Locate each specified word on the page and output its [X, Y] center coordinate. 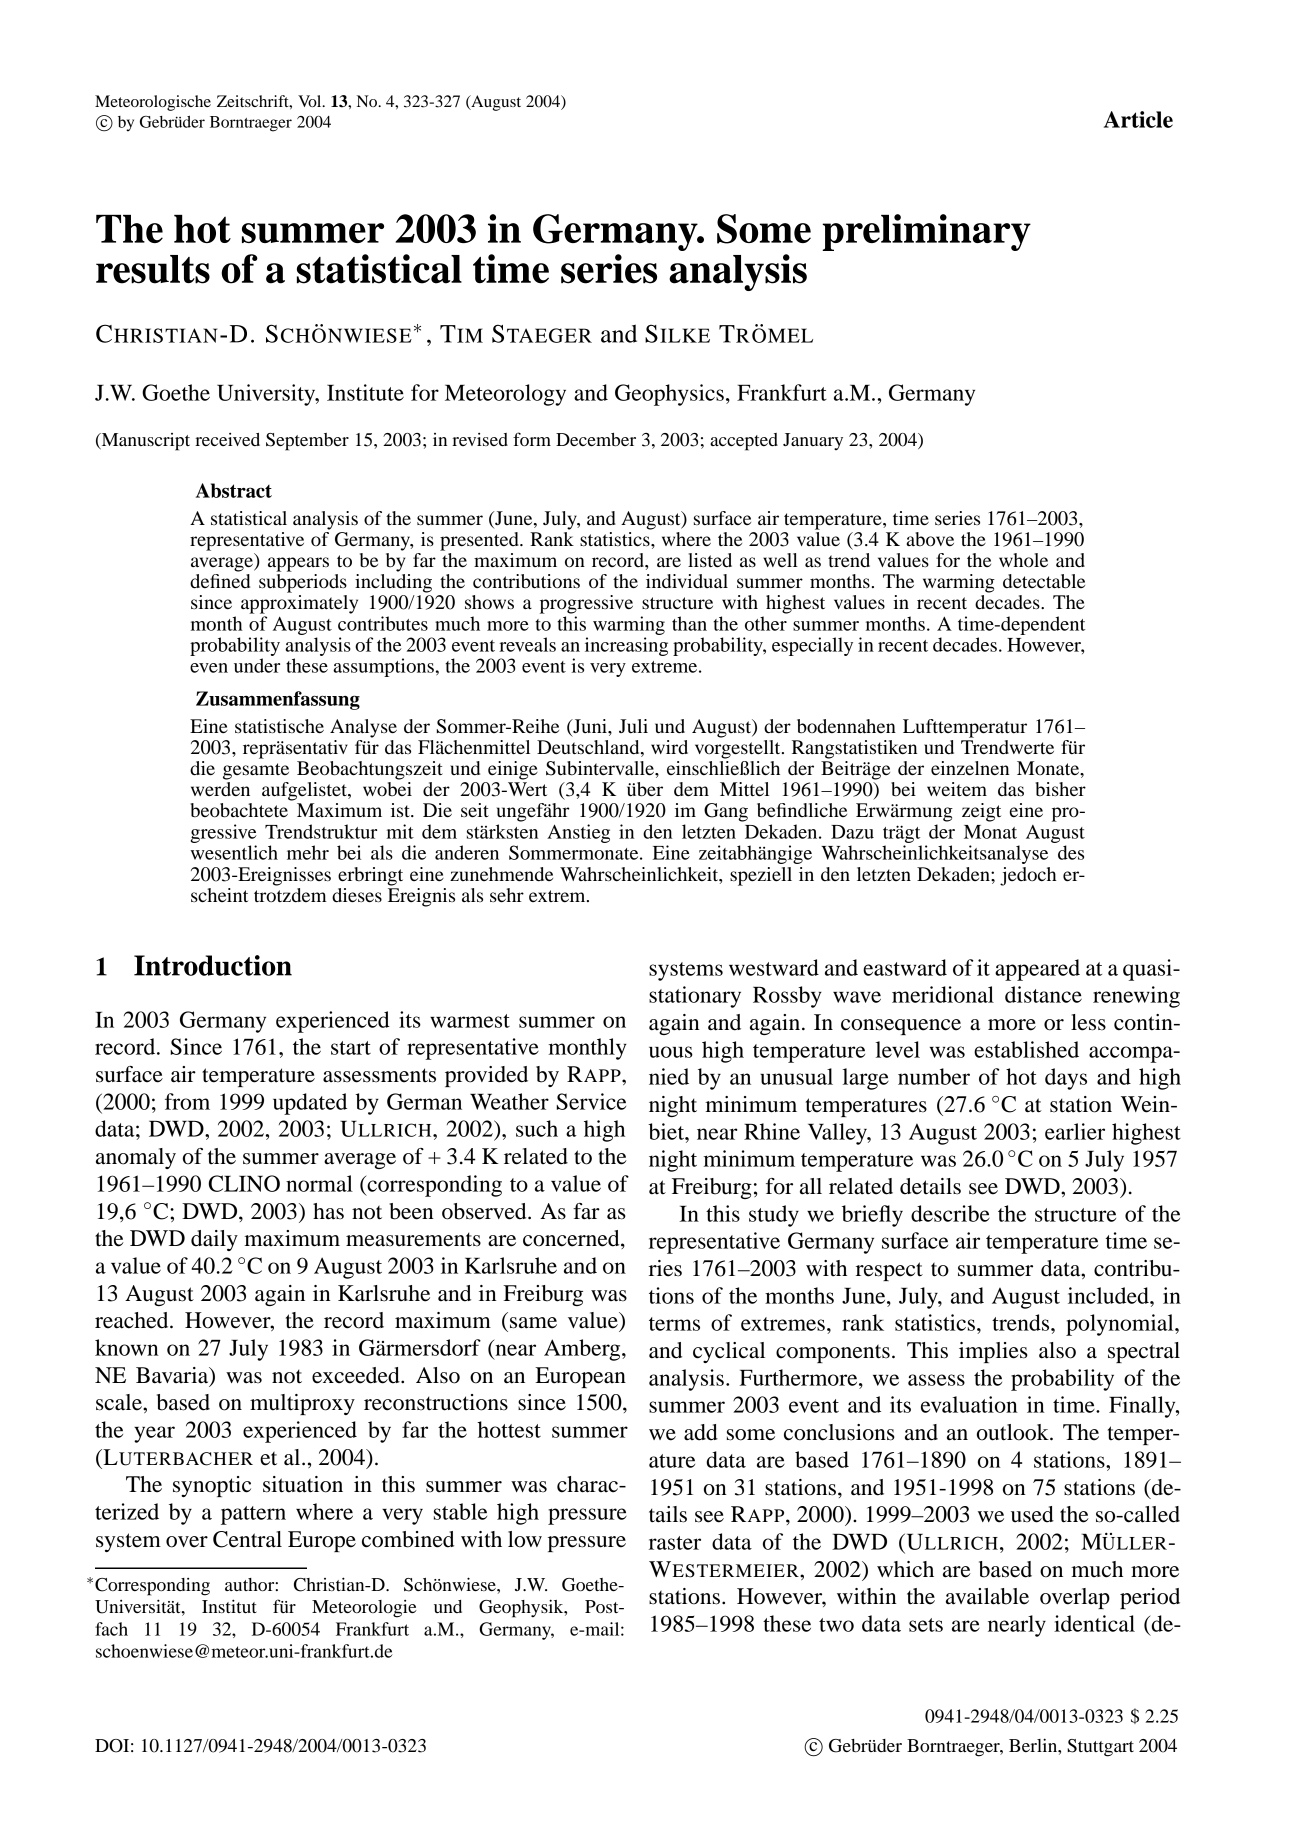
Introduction [213, 965]
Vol [311, 101]
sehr [507, 895]
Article [1138, 119]
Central [247, 1539]
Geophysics [669, 395]
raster [675, 1543]
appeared [1037, 970]
